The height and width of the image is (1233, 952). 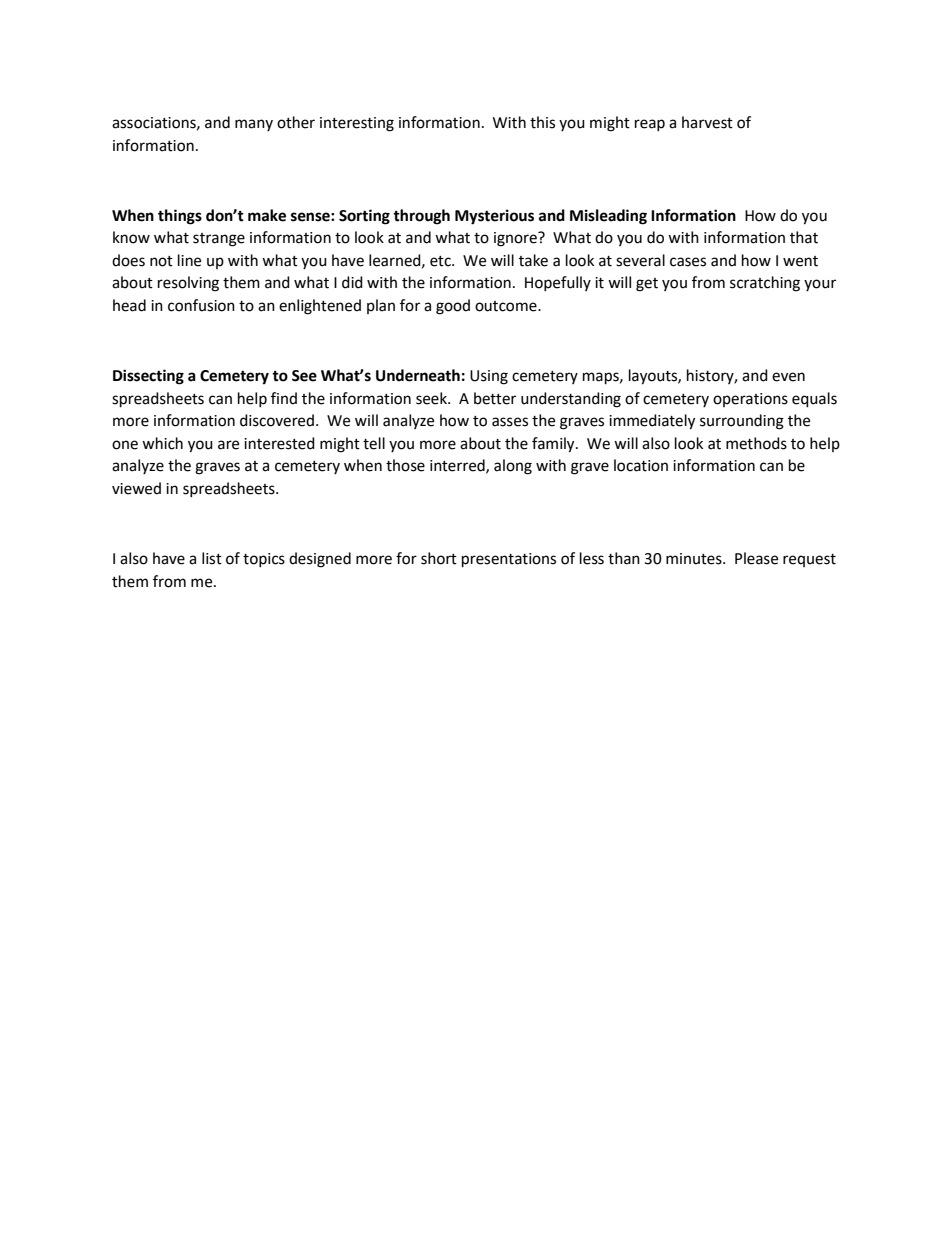 What do you see at coordinates (201, 305) in the image?
I see `confusion` at bounding box center [201, 305].
